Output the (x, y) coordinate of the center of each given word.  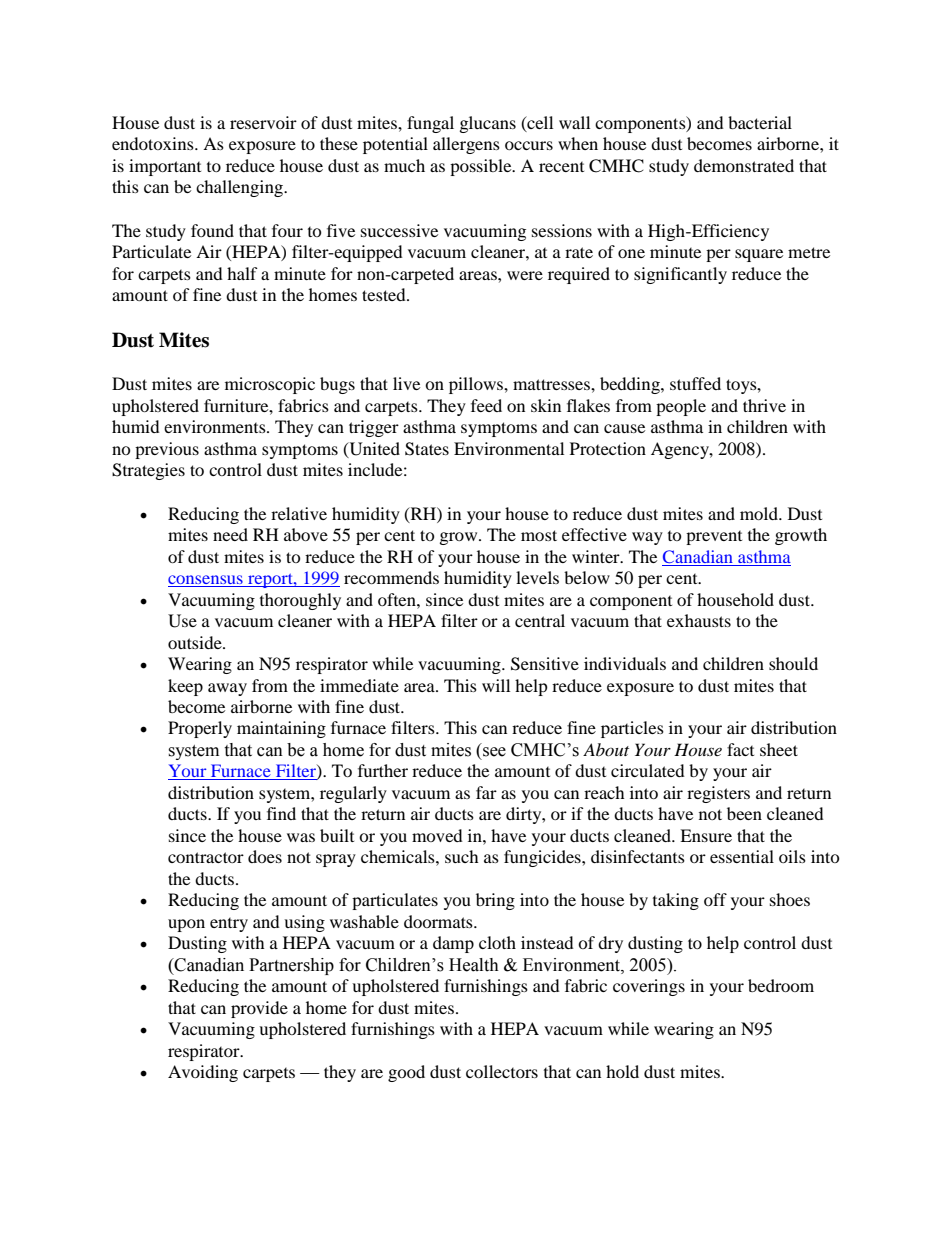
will (496, 685)
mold (760, 513)
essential (742, 856)
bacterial (760, 122)
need (230, 534)
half (242, 273)
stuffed (695, 383)
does (265, 856)
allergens (466, 145)
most (539, 535)
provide (259, 1009)
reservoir (263, 122)
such (462, 856)
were (525, 275)
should (793, 663)
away (227, 689)
